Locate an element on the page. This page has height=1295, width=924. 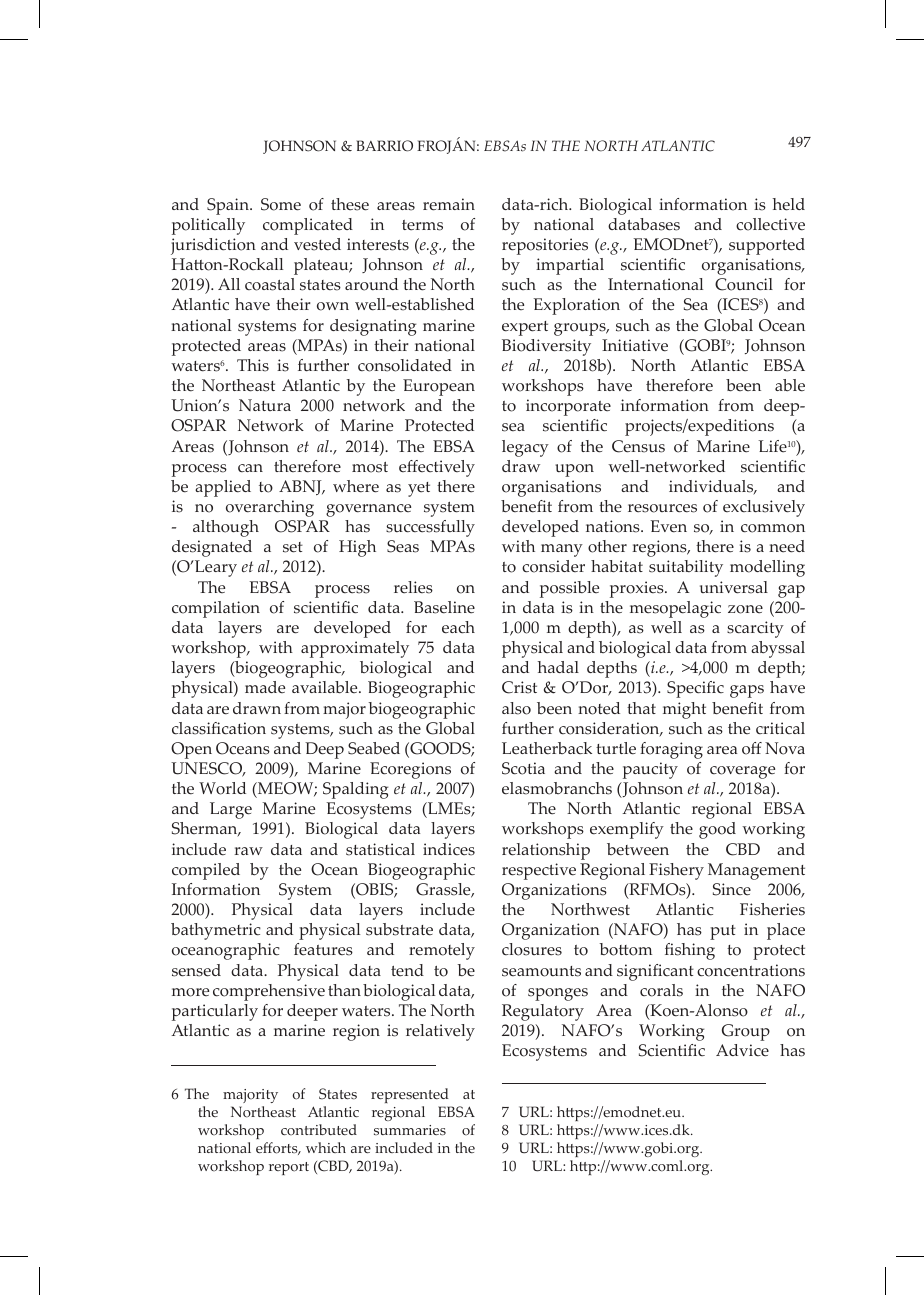
report is located at coordinates (289, 1168).
